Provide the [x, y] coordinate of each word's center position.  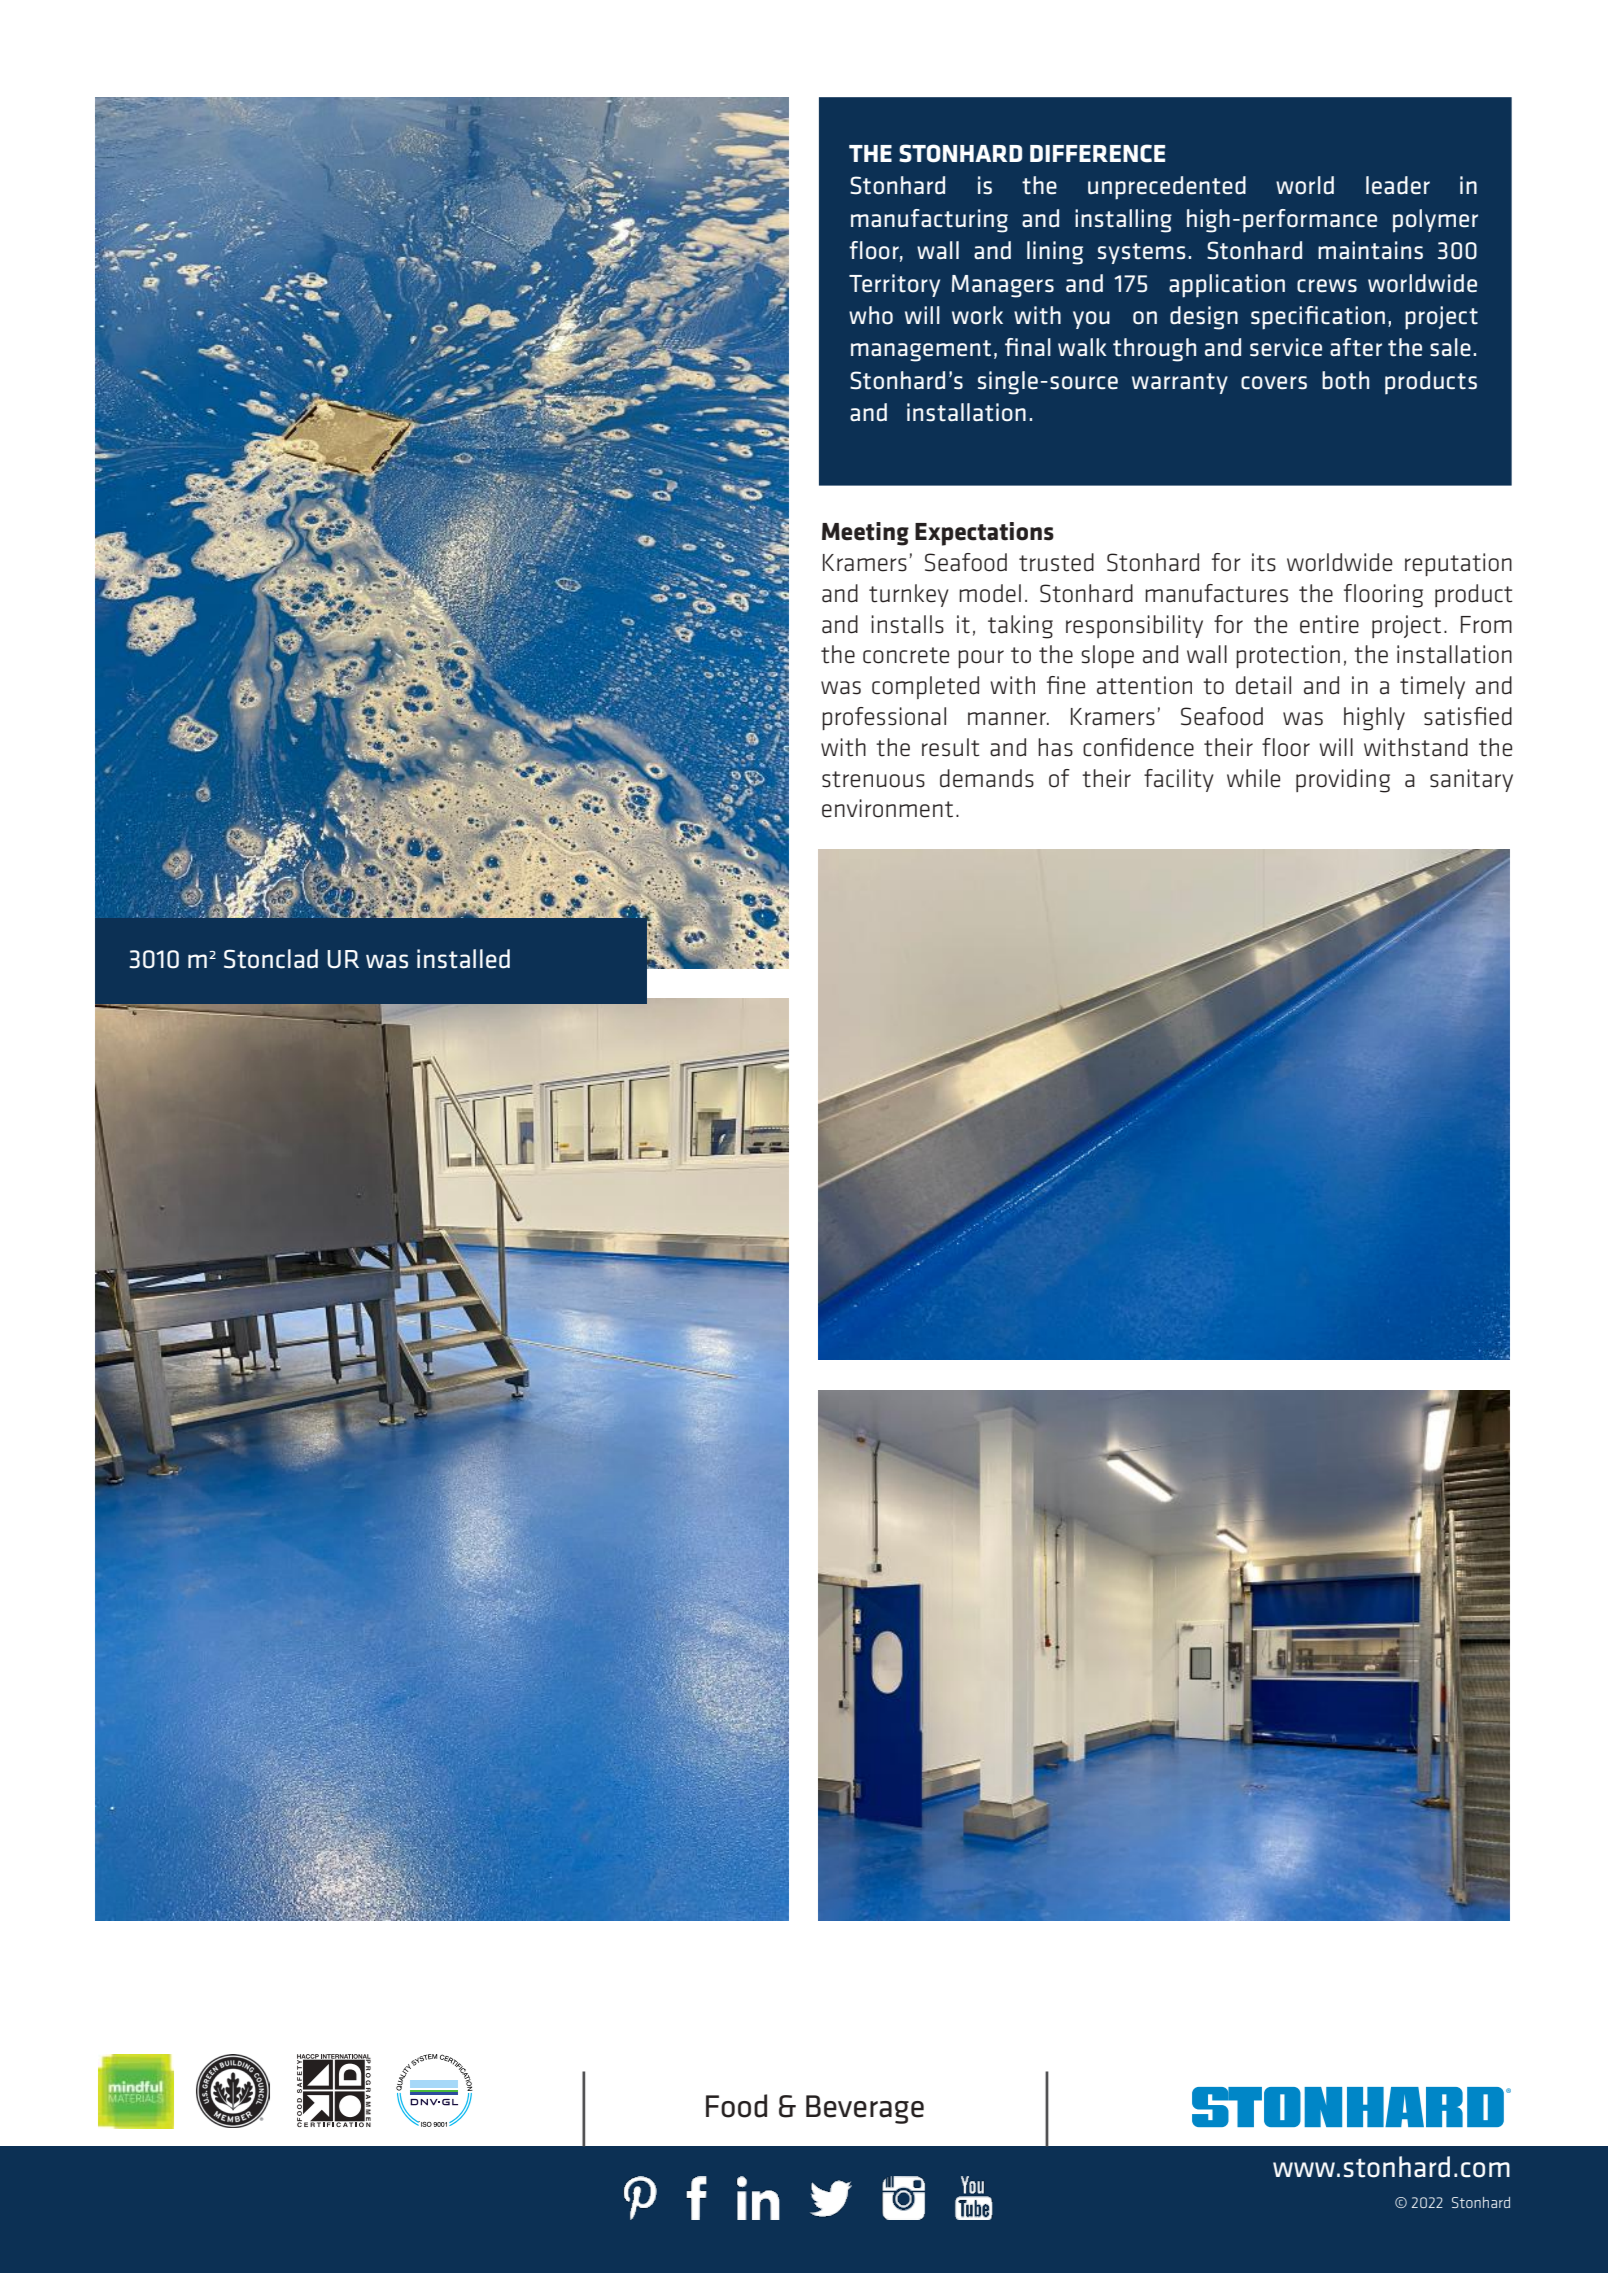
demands [987, 778]
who [871, 315]
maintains [1370, 250]
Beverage [865, 2109]
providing [1343, 781]
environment [887, 808]
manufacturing [929, 221]
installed [463, 959]
